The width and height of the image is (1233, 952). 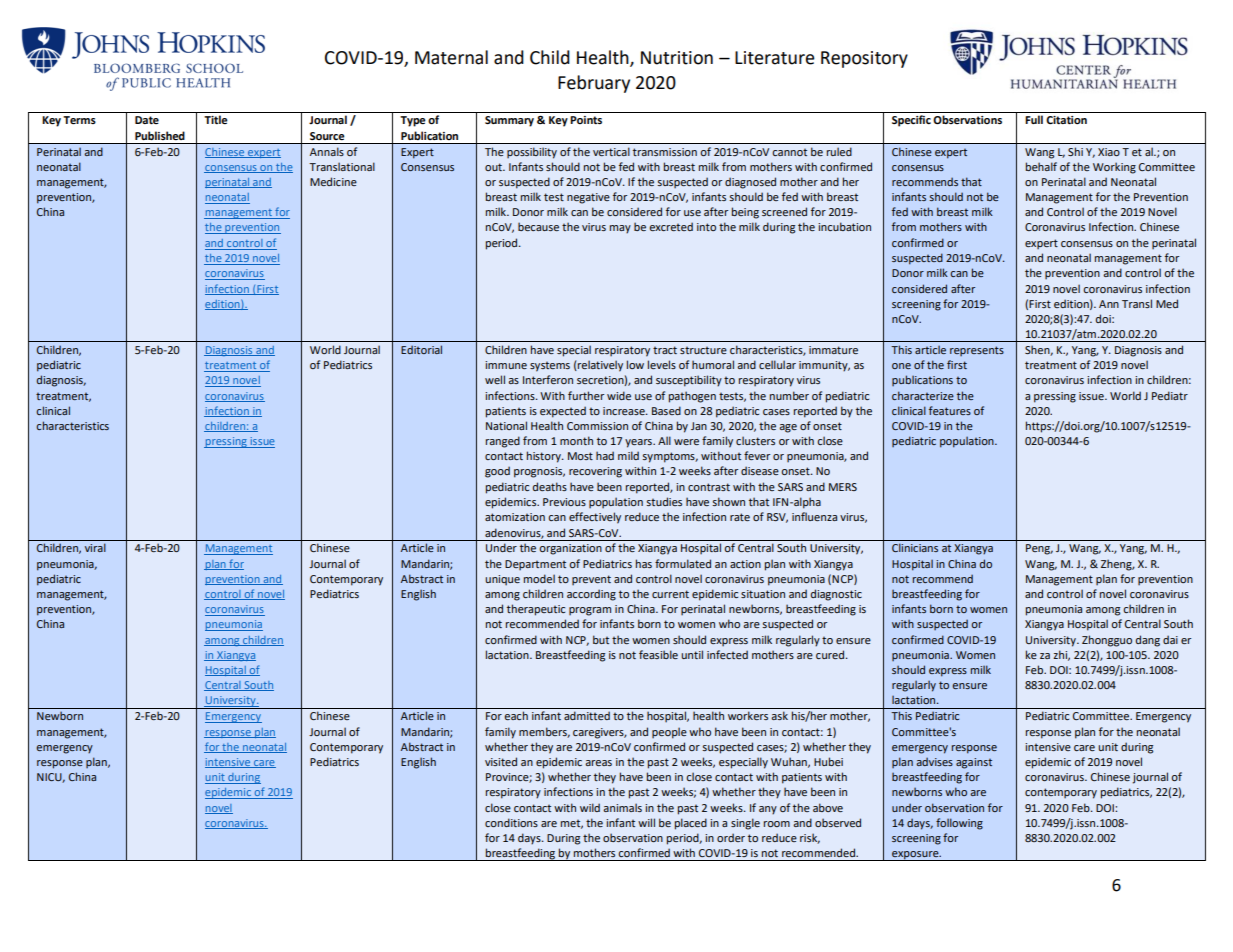 What do you see at coordinates (216, 119) in the image?
I see `Title` at bounding box center [216, 119].
